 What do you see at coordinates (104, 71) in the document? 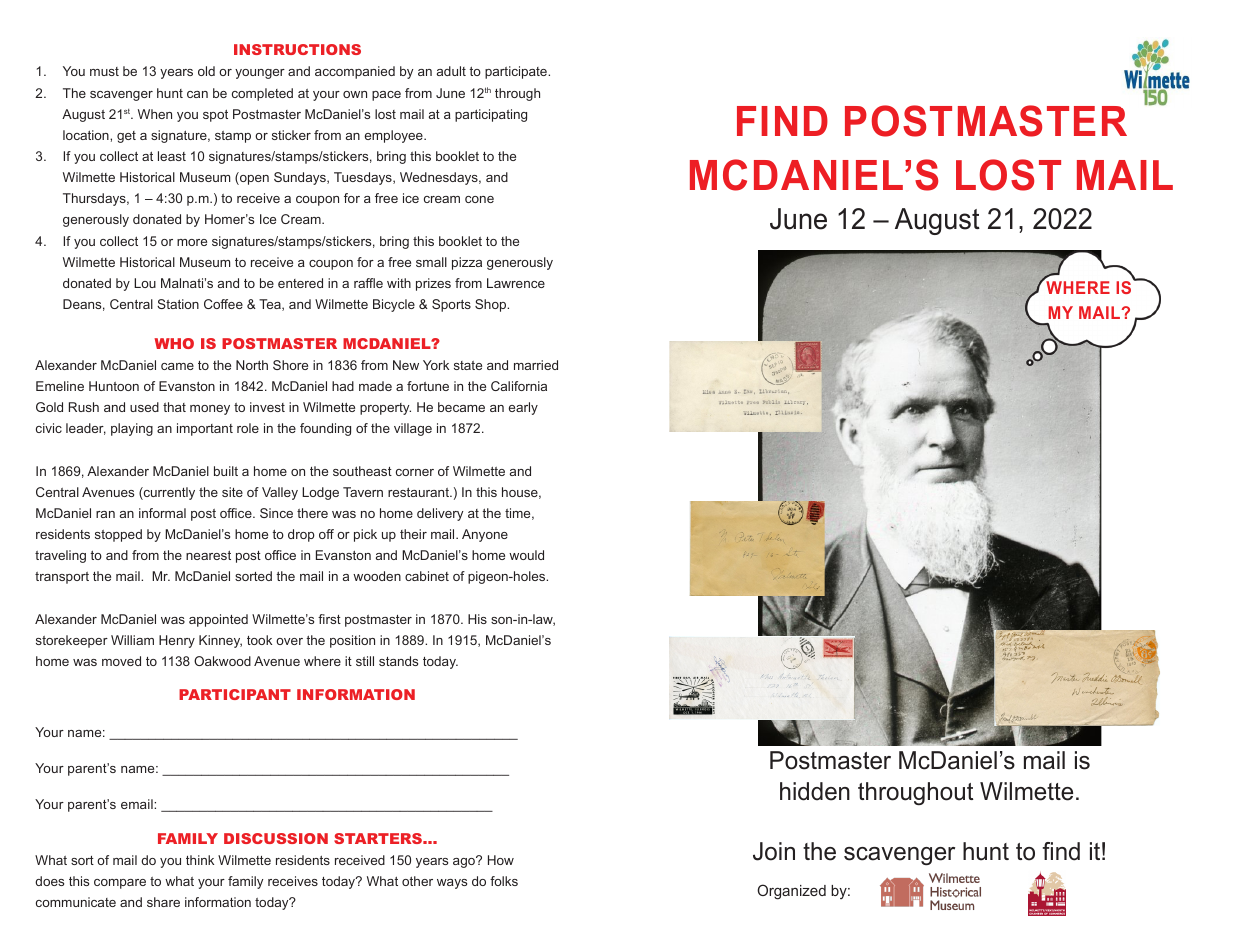
I see `must` at bounding box center [104, 71].
